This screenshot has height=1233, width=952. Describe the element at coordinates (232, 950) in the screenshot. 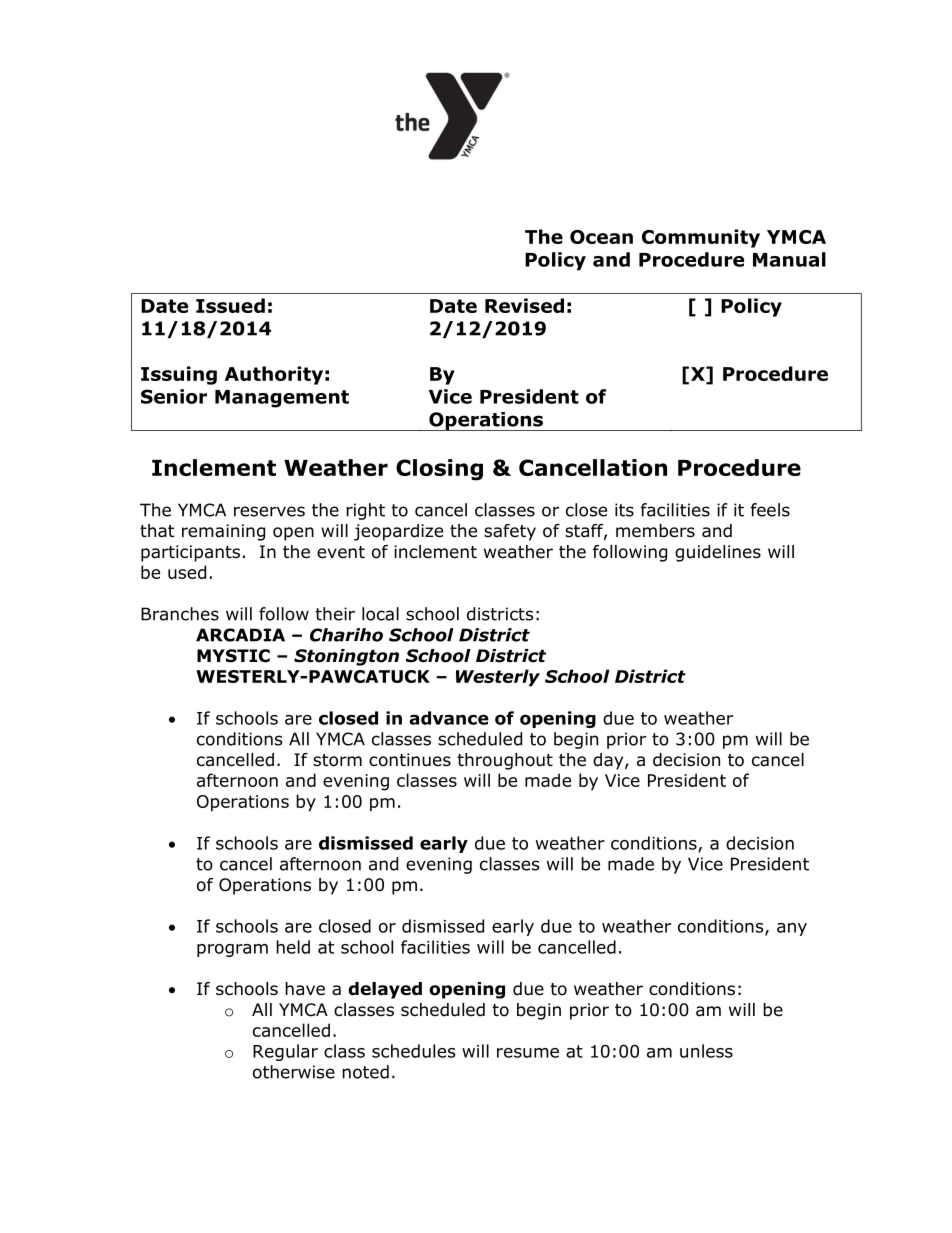

I see `program` at that location.
